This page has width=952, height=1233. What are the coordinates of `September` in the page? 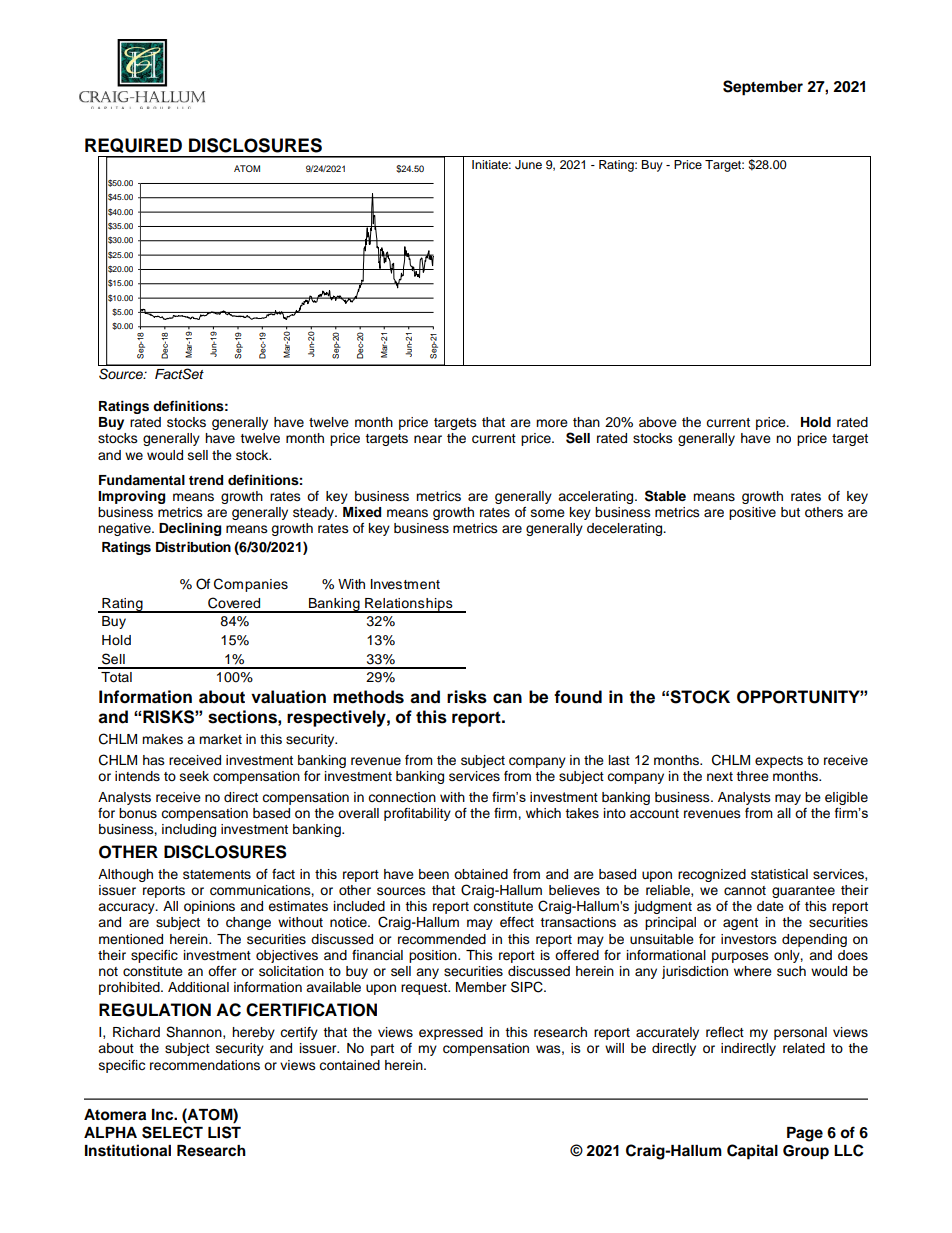 It's located at (763, 88).
